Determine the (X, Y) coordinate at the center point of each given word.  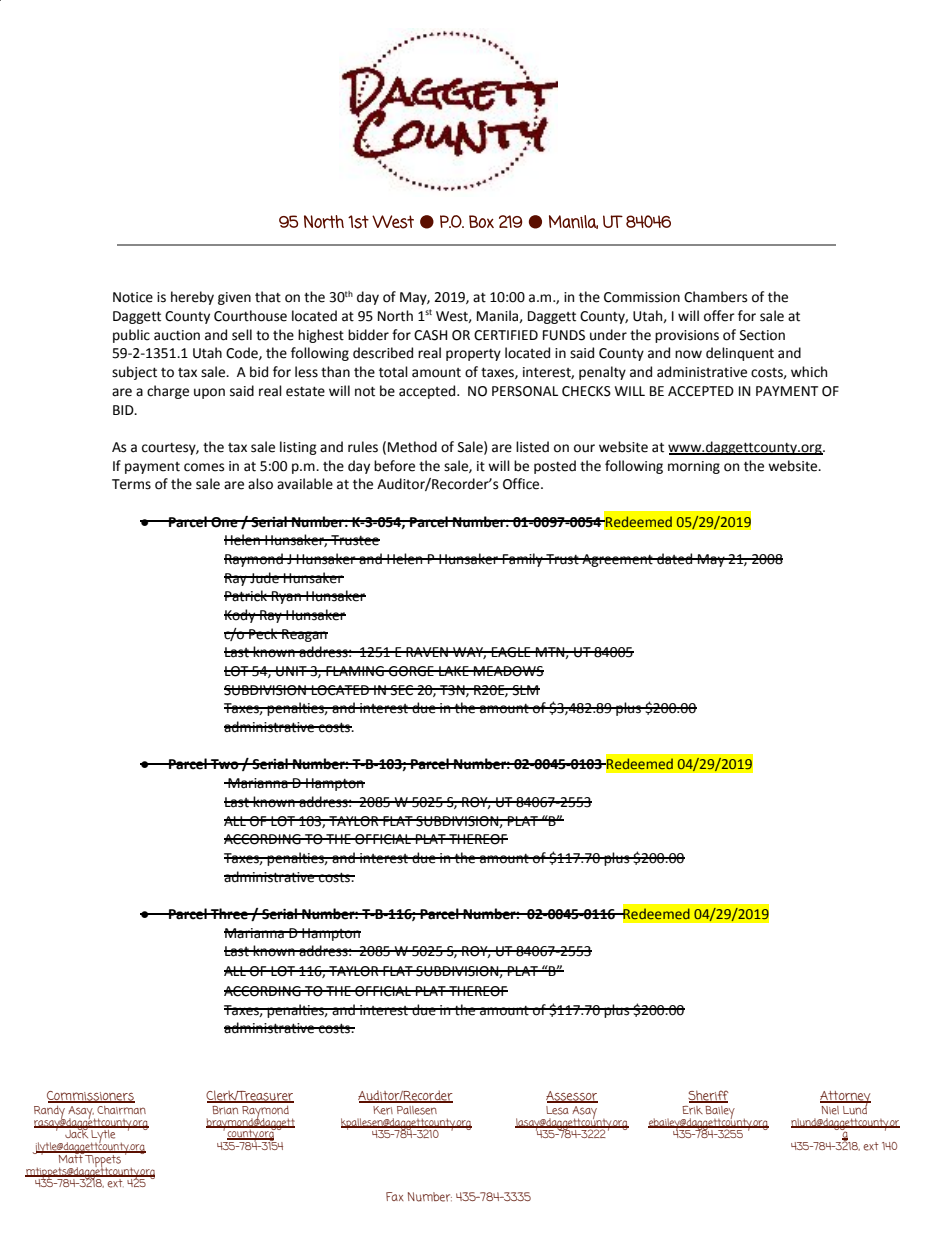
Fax (395, 1196)
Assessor (572, 1097)
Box (481, 221)
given (234, 298)
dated (675, 559)
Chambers (715, 297)
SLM (525, 690)
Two (225, 764)
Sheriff (708, 1096)
